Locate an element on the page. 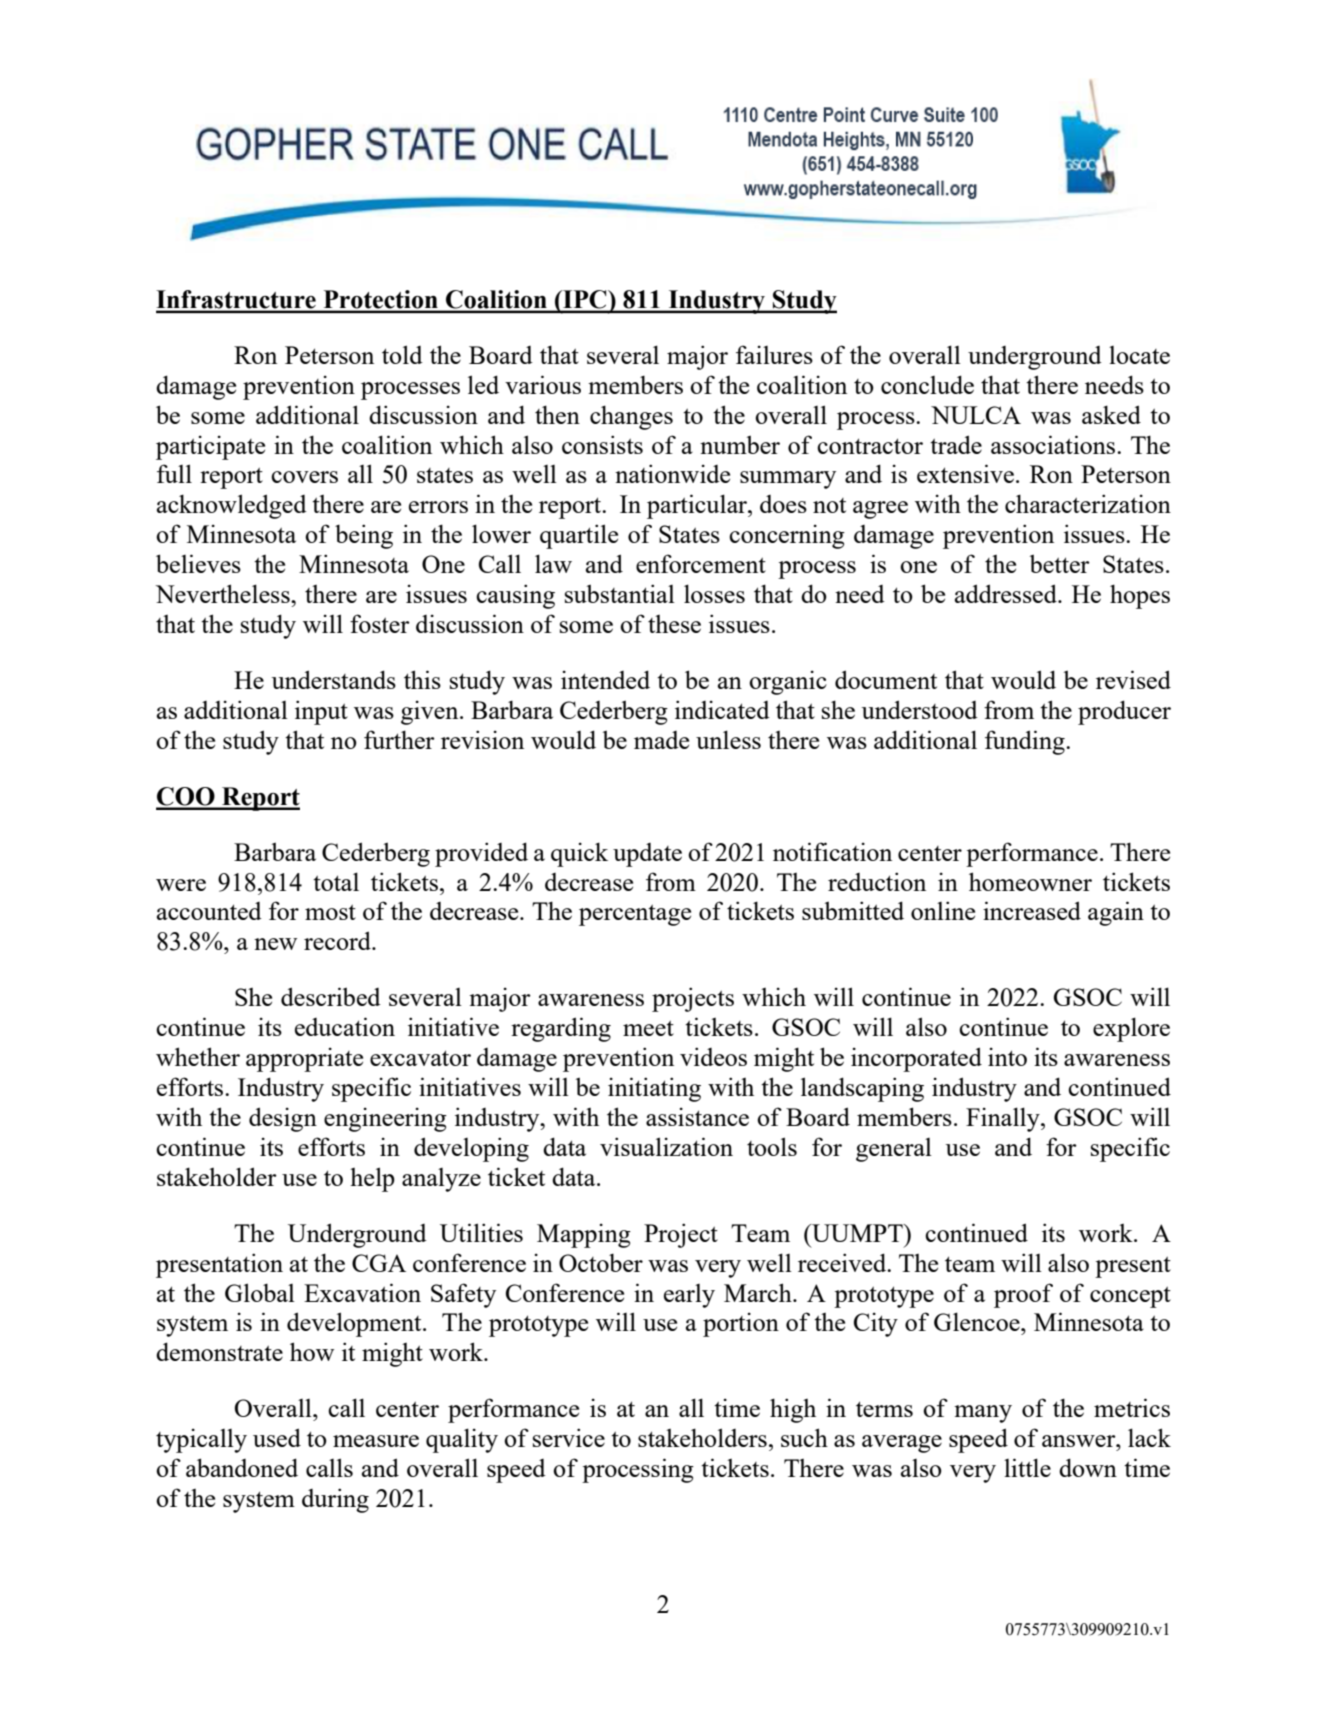 The height and width of the image is (1717, 1327). addressed is located at coordinates (1007, 593).
